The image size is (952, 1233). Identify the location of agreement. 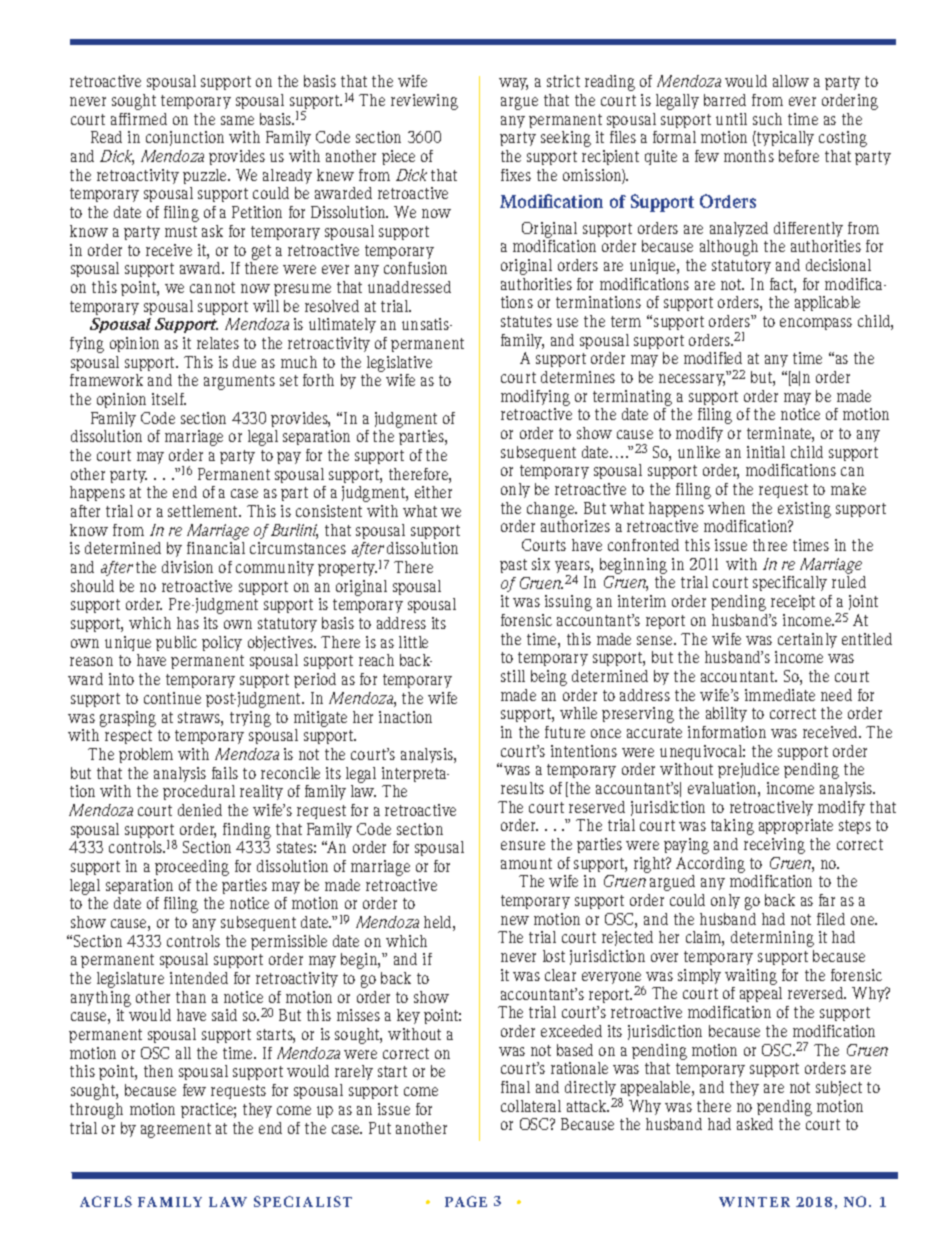
(176, 1130).
